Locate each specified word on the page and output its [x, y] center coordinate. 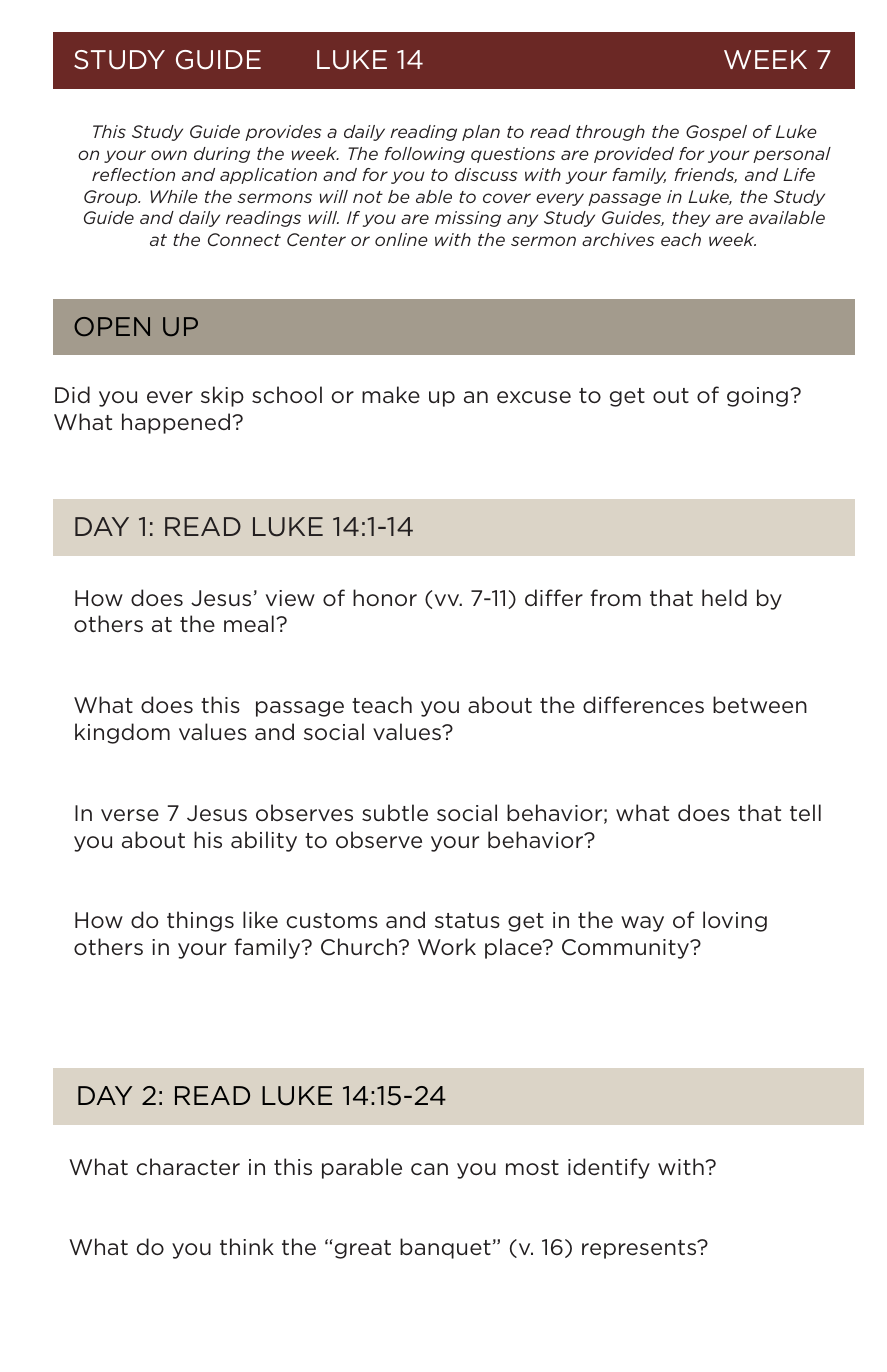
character [188, 1166]
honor [385, 597]
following [424, 155]
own [169, 155]
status [467, 920]
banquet [445, 1248]
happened [176, 423]
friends [705, 175]
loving [735, 921]
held [724, 598]
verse [130, 815]
